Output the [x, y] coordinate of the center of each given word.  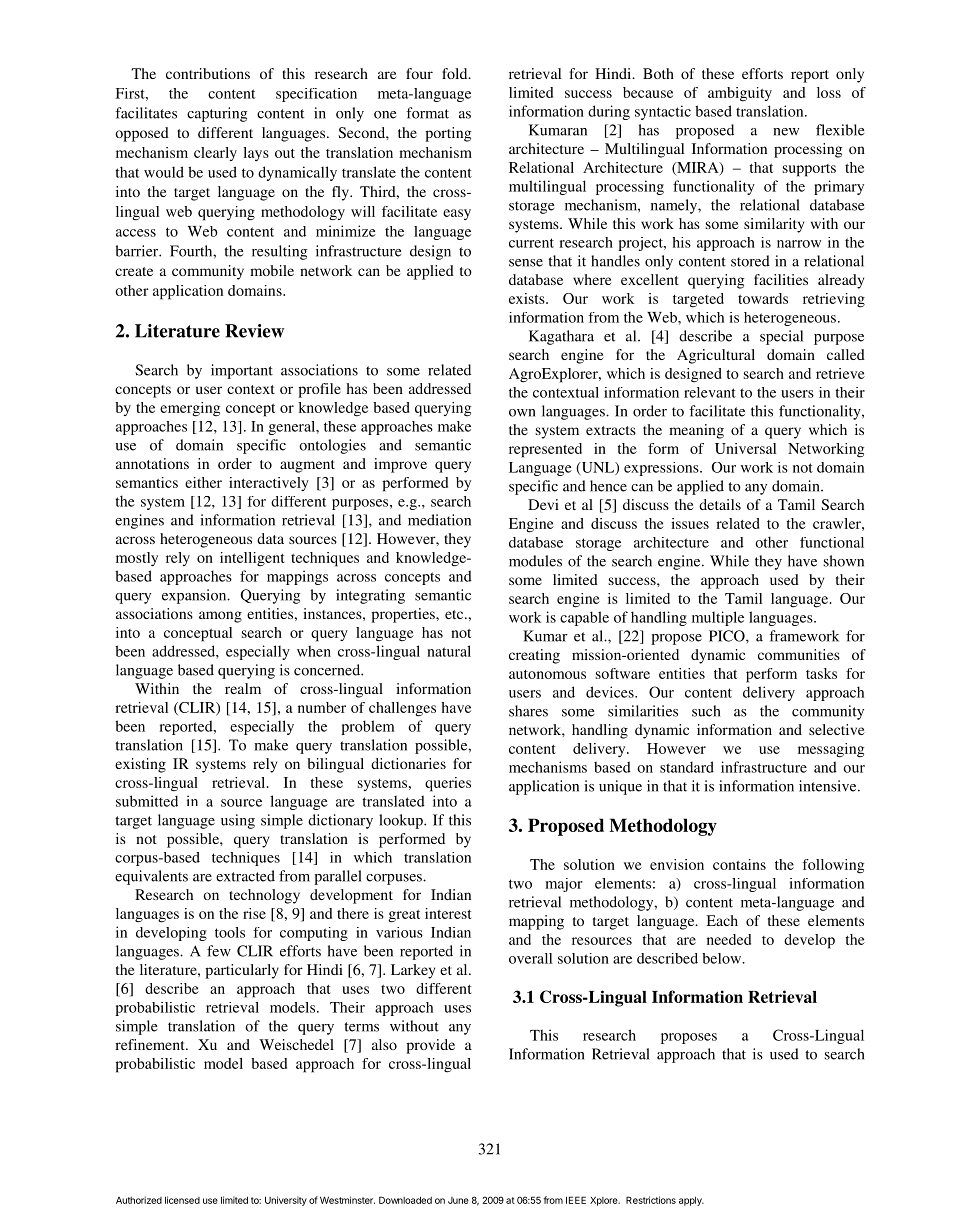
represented [545, 450]
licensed [182, 1200]
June [458, 1200]
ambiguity [740, 94]
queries [448, 784]
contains [739, 864]
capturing [217, 114]
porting [448, 134]
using [238, 821]
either [203, 482]
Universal [745, 448]
